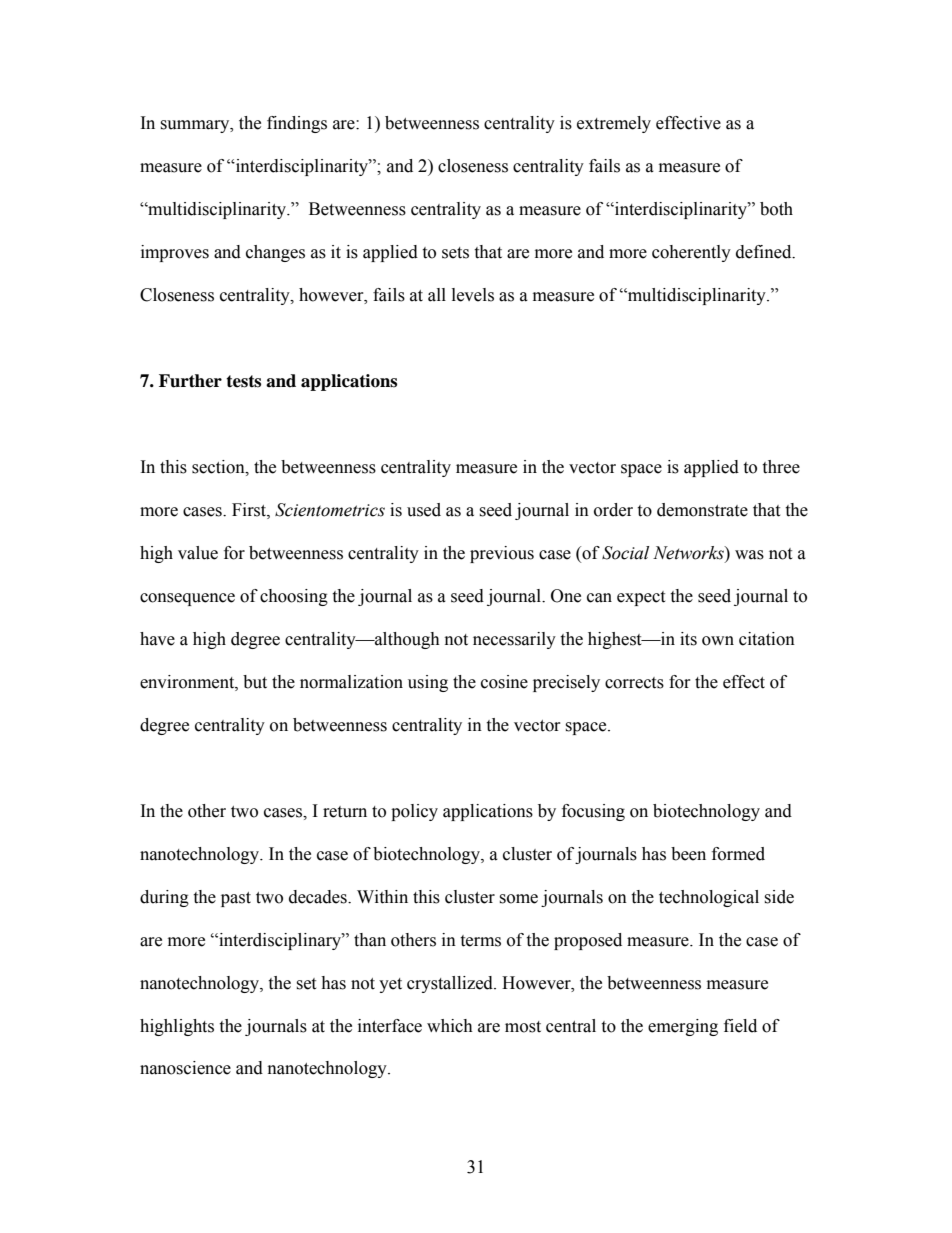  Describe the element at coordinates (691, 253) in the screenshot. I see `coherently` at that location.
